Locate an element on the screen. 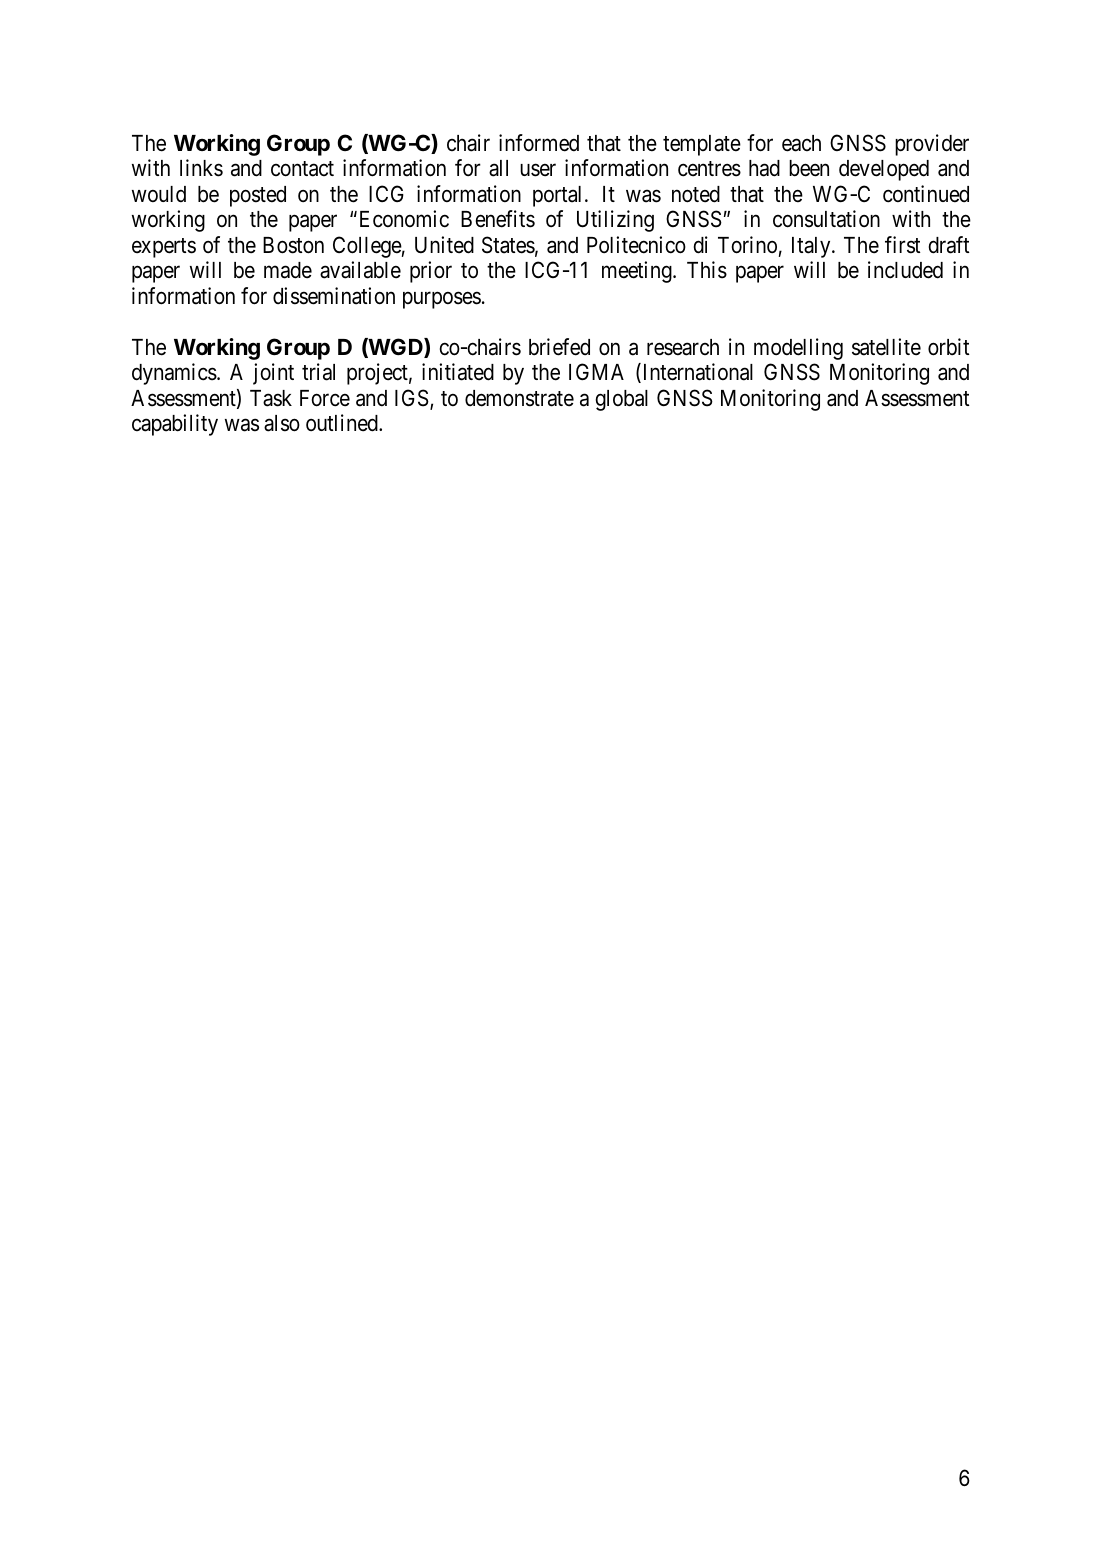 This screenshot has height=1557, width=1100. purposes is located at coordinates (442, 300).
